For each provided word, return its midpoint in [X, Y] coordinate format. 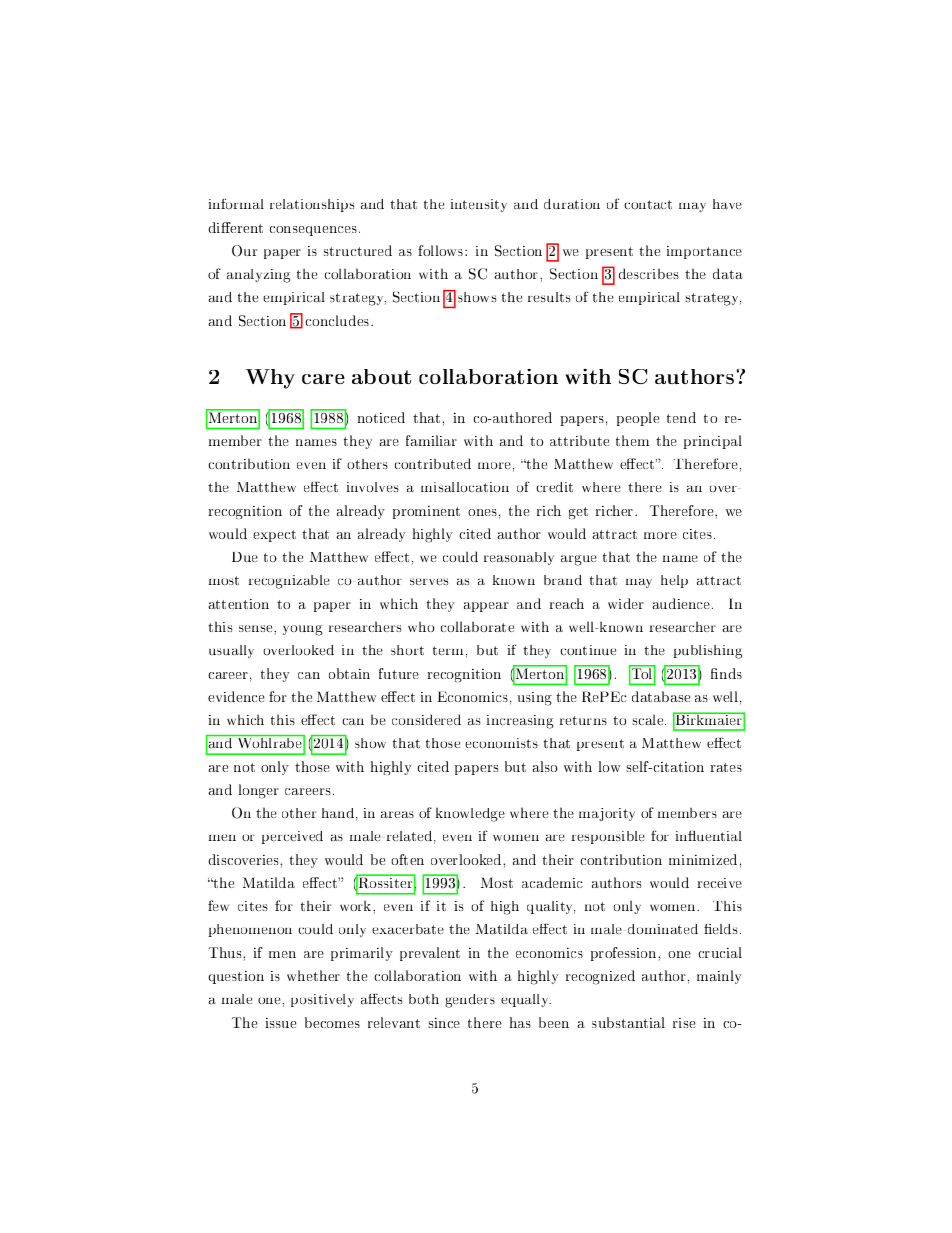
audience [682, 603]
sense [257, 628]
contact [648, 204]
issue [281, 1023]
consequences [315, 231]
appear [486, 607]
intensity [479, 205]
